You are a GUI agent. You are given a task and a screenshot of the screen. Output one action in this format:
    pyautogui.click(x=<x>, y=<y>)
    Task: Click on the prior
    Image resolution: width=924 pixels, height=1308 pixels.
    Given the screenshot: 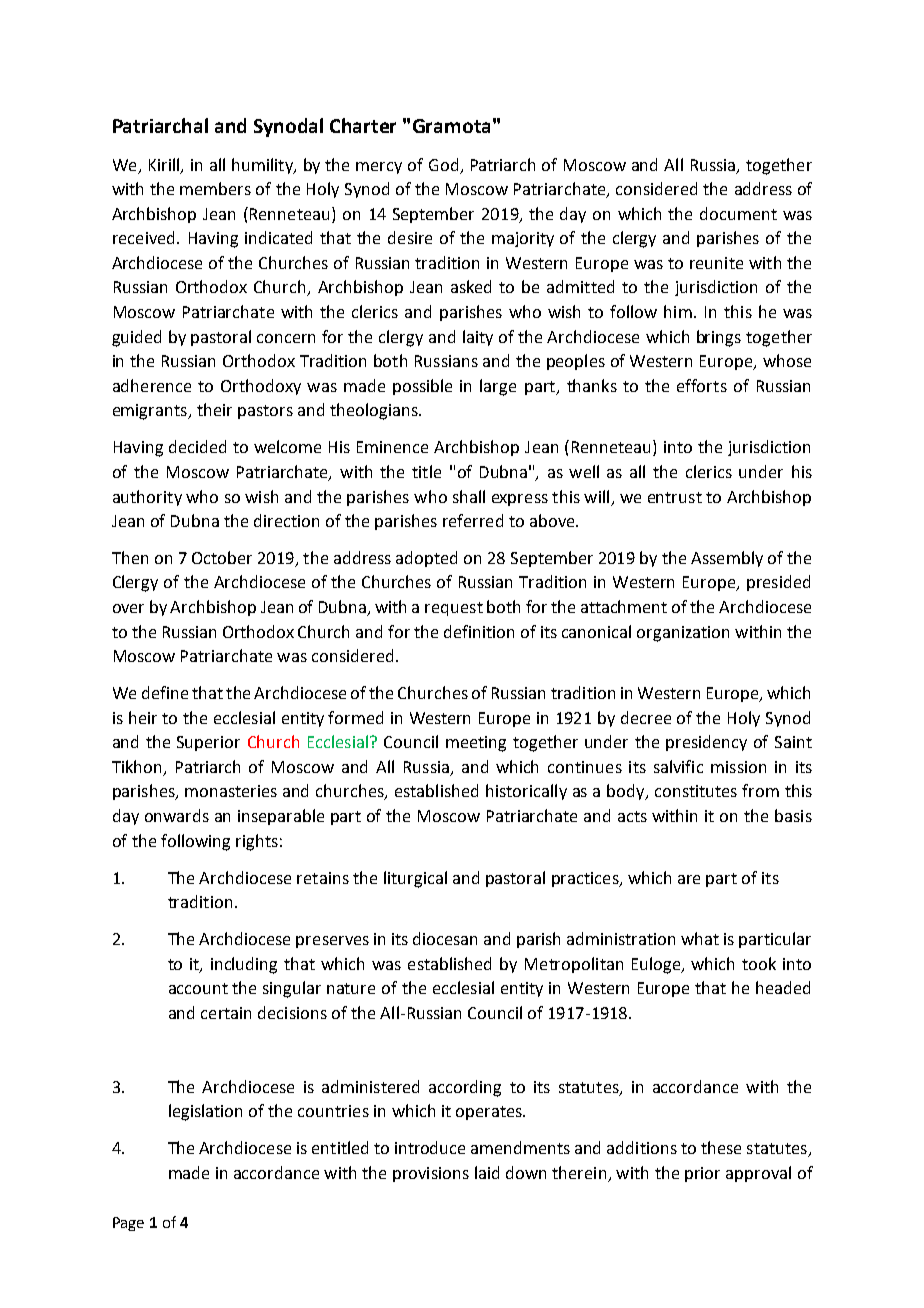 What is the action you would take?
    pyautogui.click(x=702, y=1174)
